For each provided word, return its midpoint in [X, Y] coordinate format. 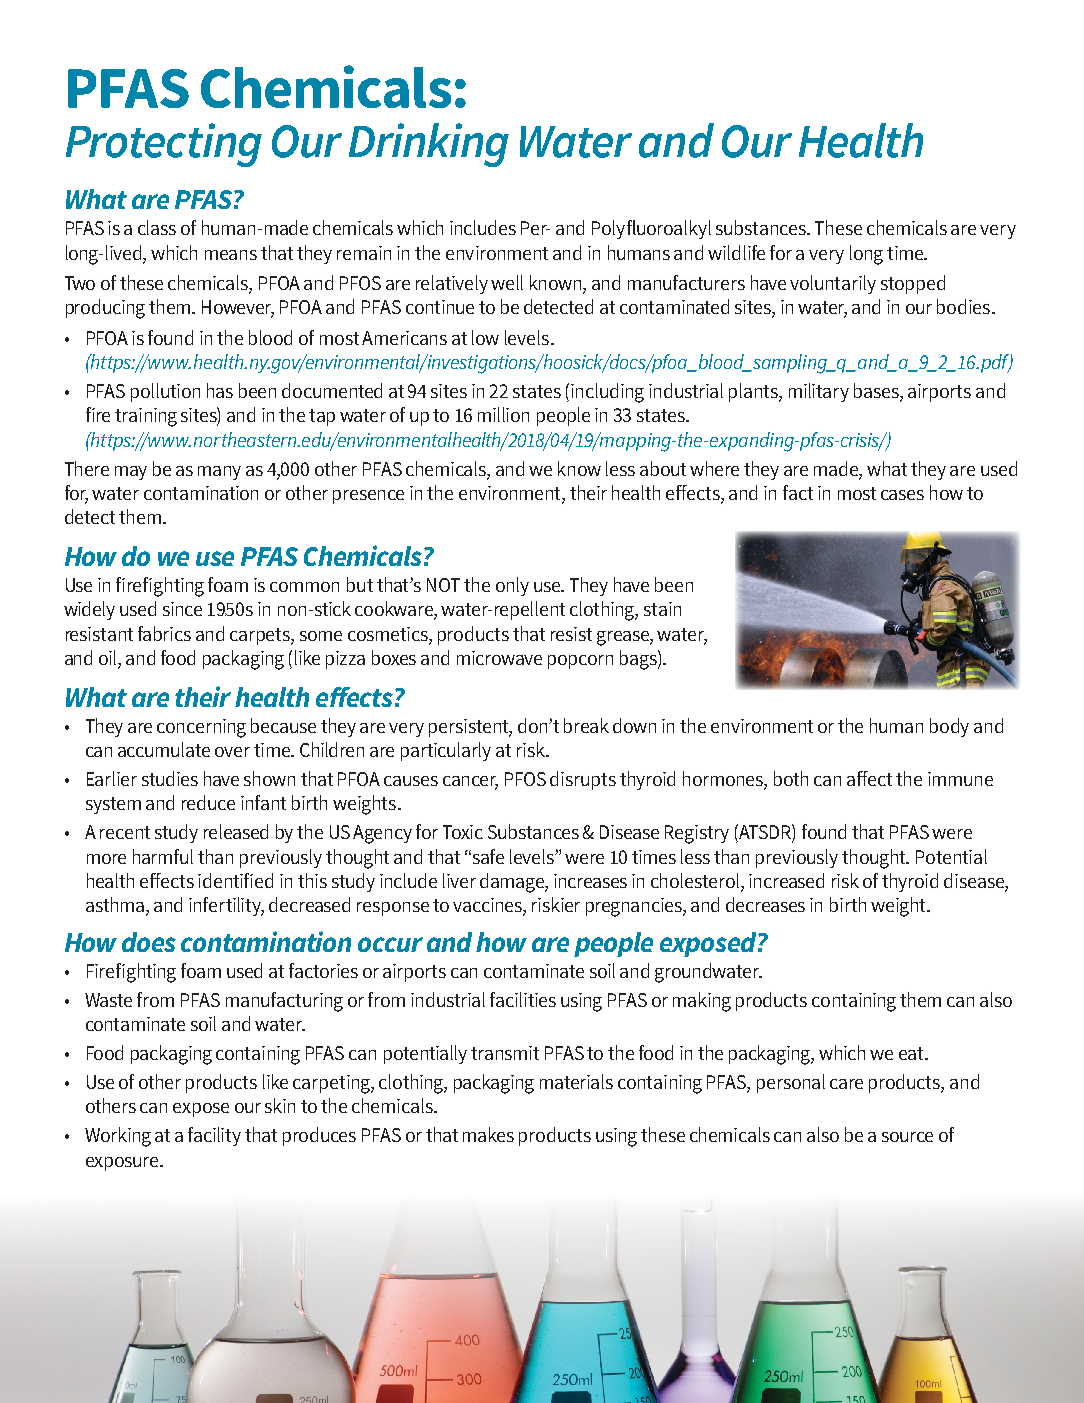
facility [214, 1136]
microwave [499, 658]
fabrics [164, 633]
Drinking [429, 145]
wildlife [736, 252]
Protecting [164, 145]
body [949, 727]
